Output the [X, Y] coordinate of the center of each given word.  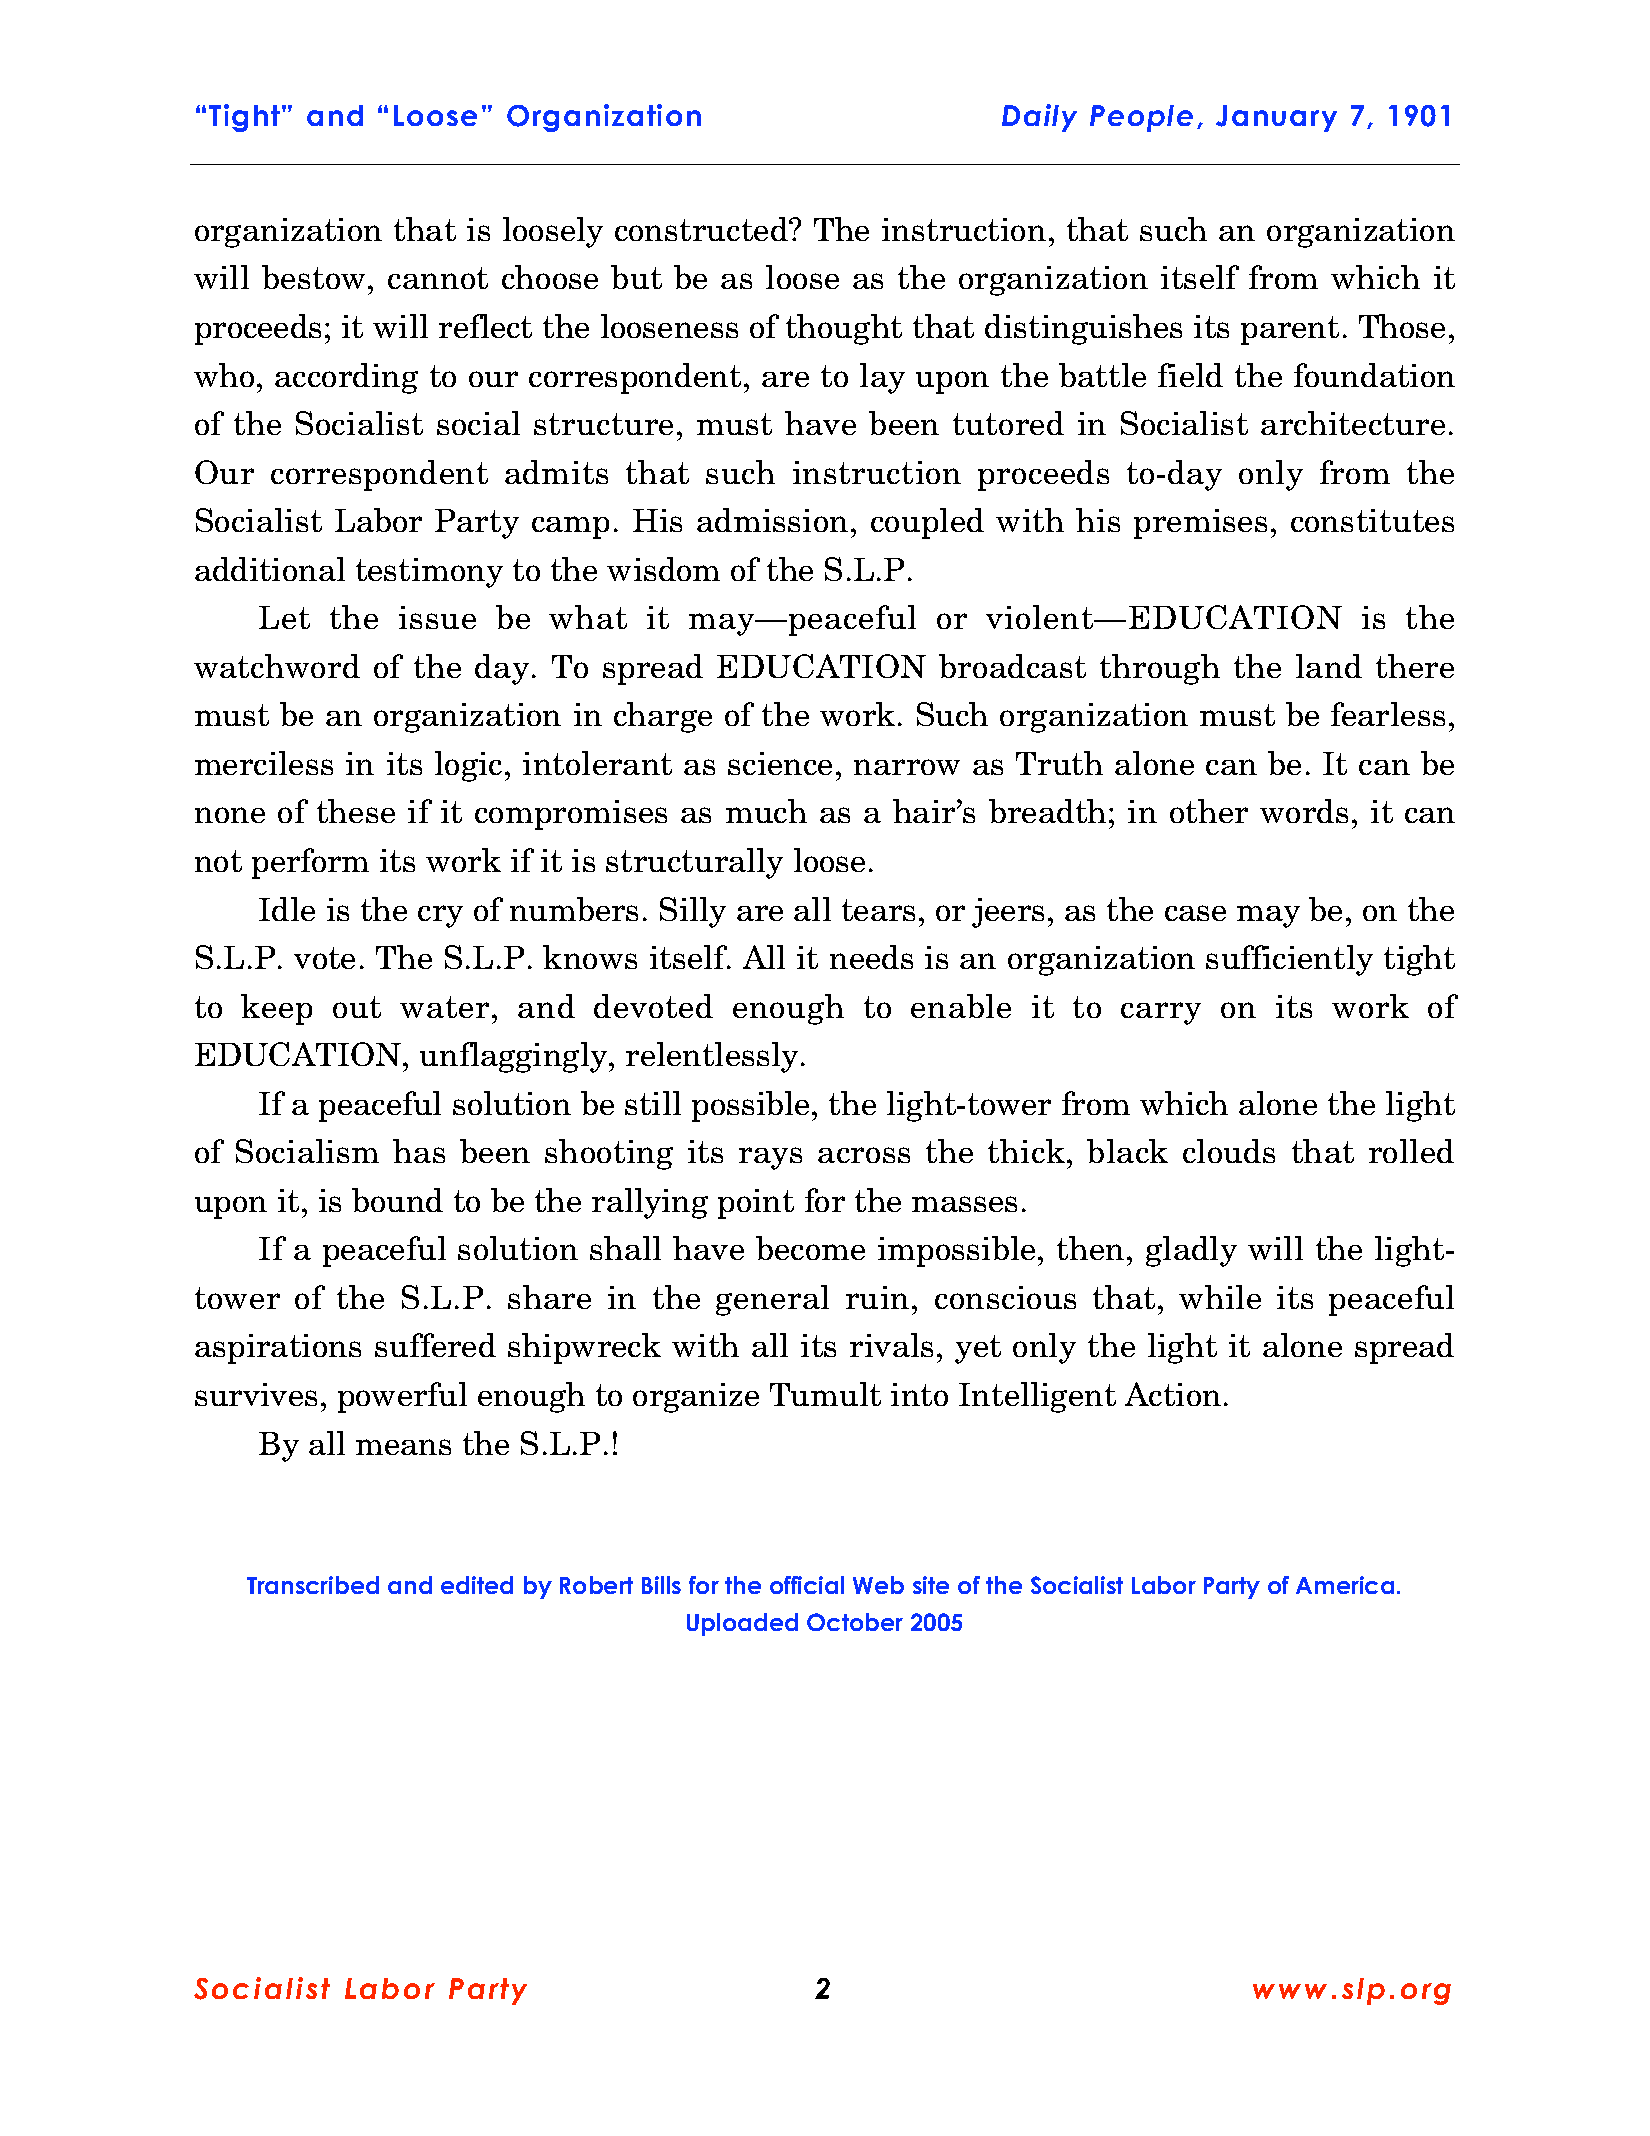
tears [878, 910]
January [1276, 118]
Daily [1039, 118]
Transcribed [313, 1585]
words [1304, 811]
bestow [313, 277]
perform [310, 863]
